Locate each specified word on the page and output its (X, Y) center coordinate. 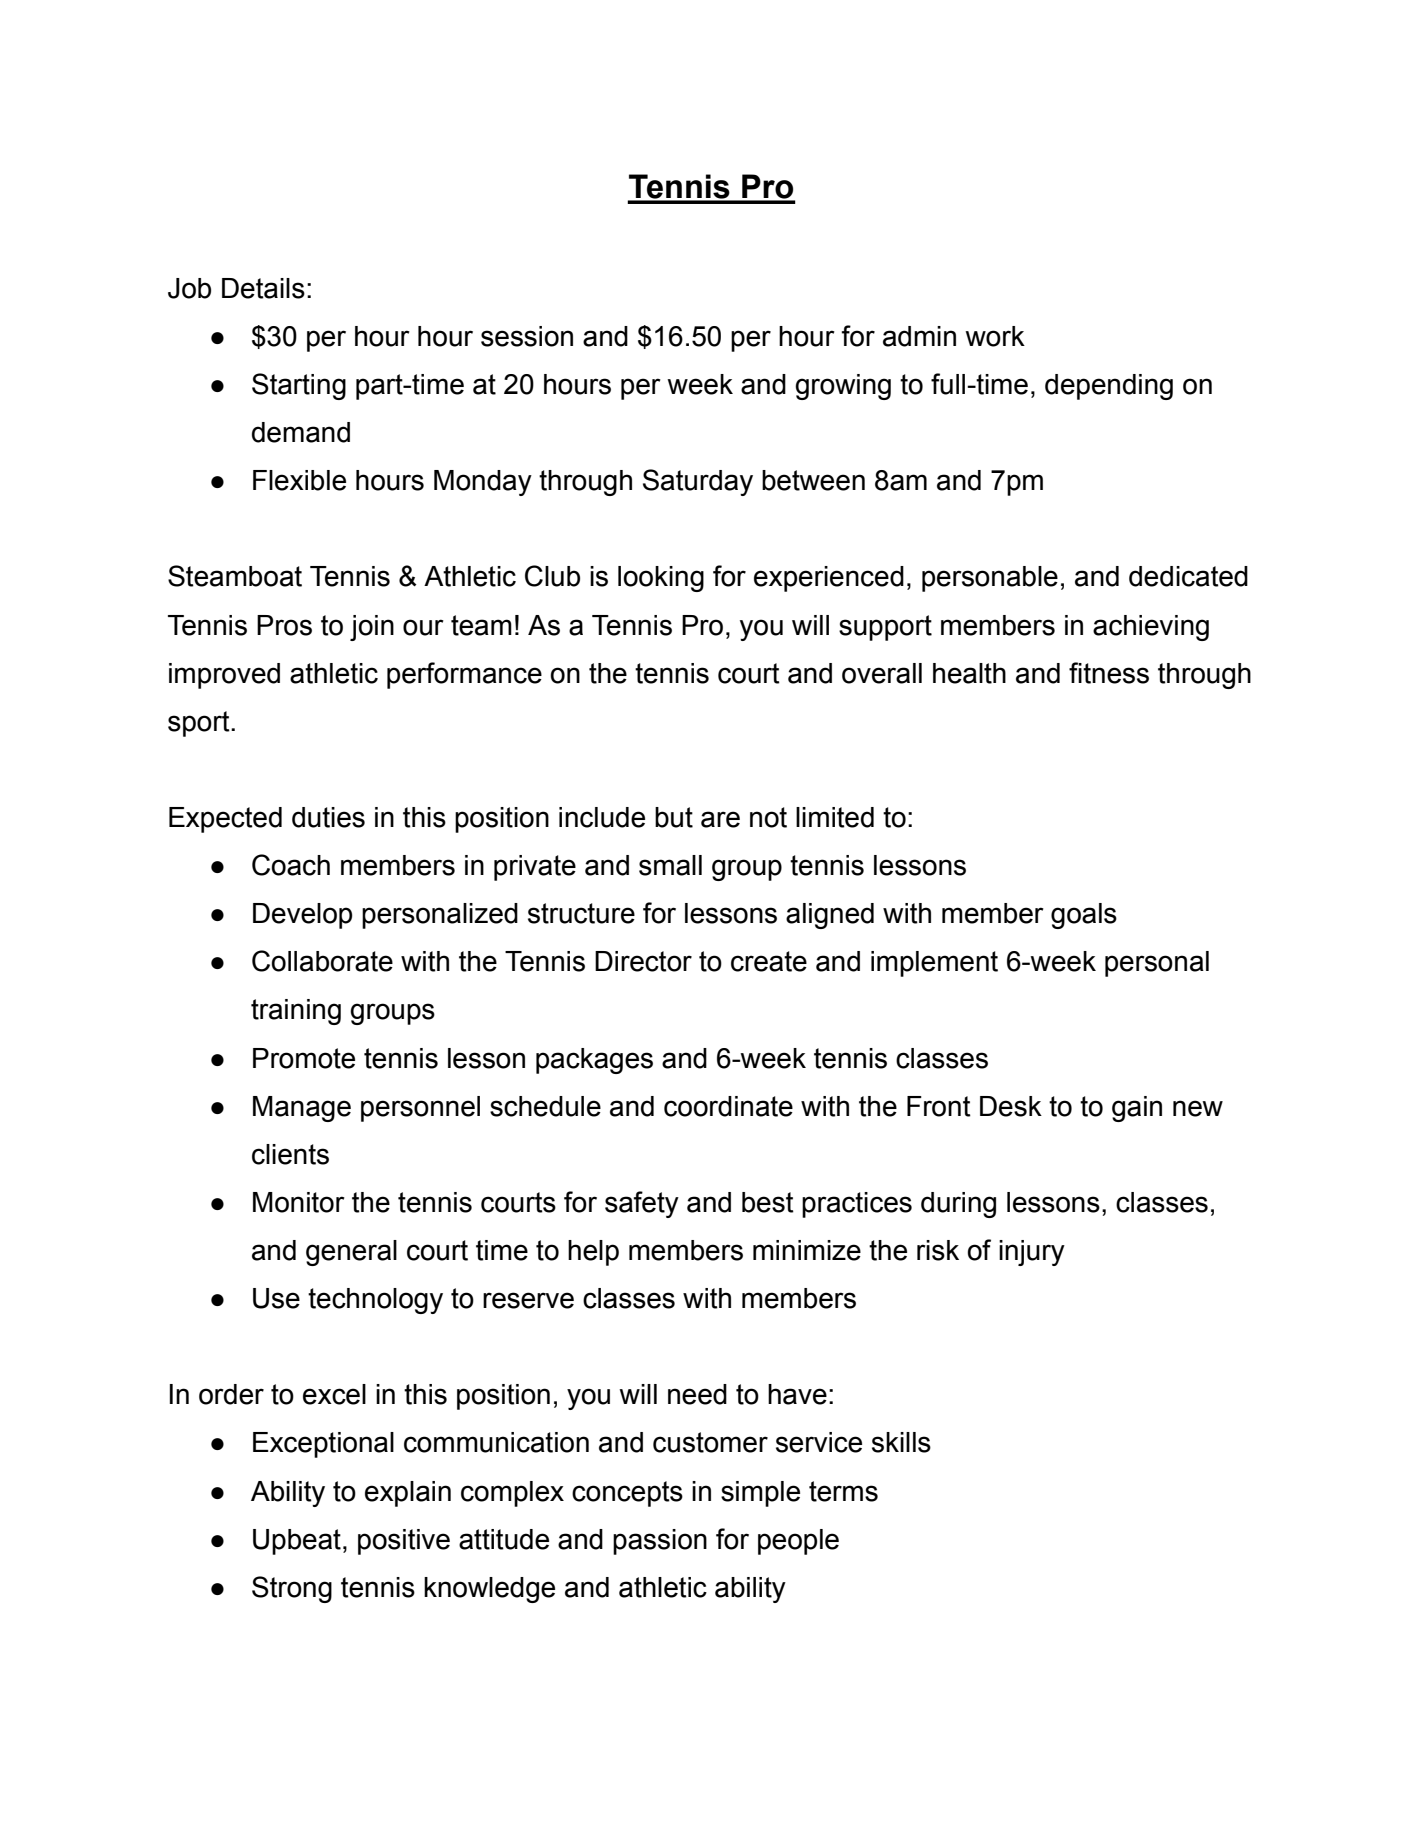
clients (290, 1154)
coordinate (728, 1106)
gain (1137, 1109)
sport (200, 724)
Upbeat (297, 1542)
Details (263, 288)
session (527, 336)
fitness (1109, 673)
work (995, 336)
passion (660, 1542)
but (674, 817)
